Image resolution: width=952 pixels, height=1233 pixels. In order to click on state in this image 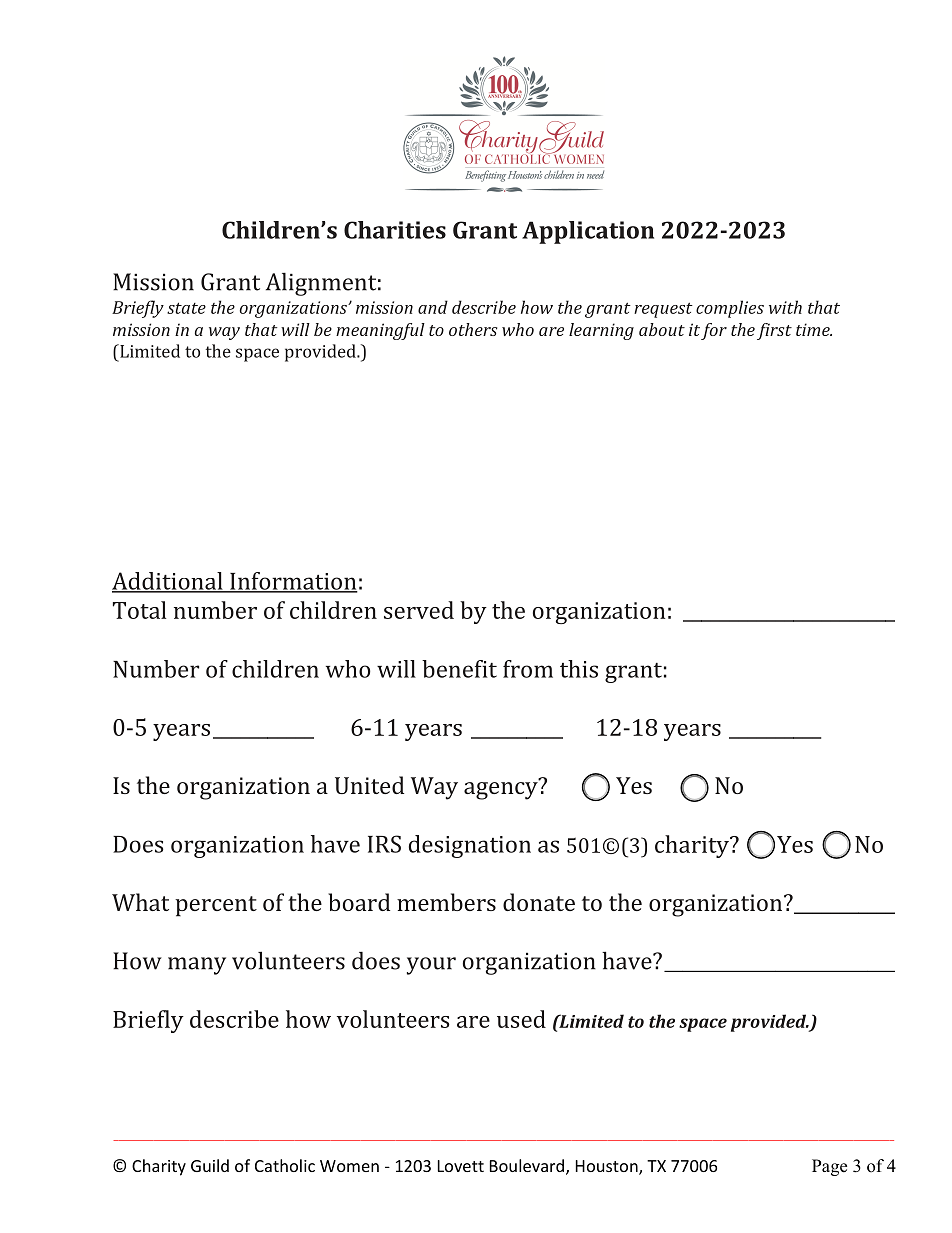, I will do `click(186, 308)`.
